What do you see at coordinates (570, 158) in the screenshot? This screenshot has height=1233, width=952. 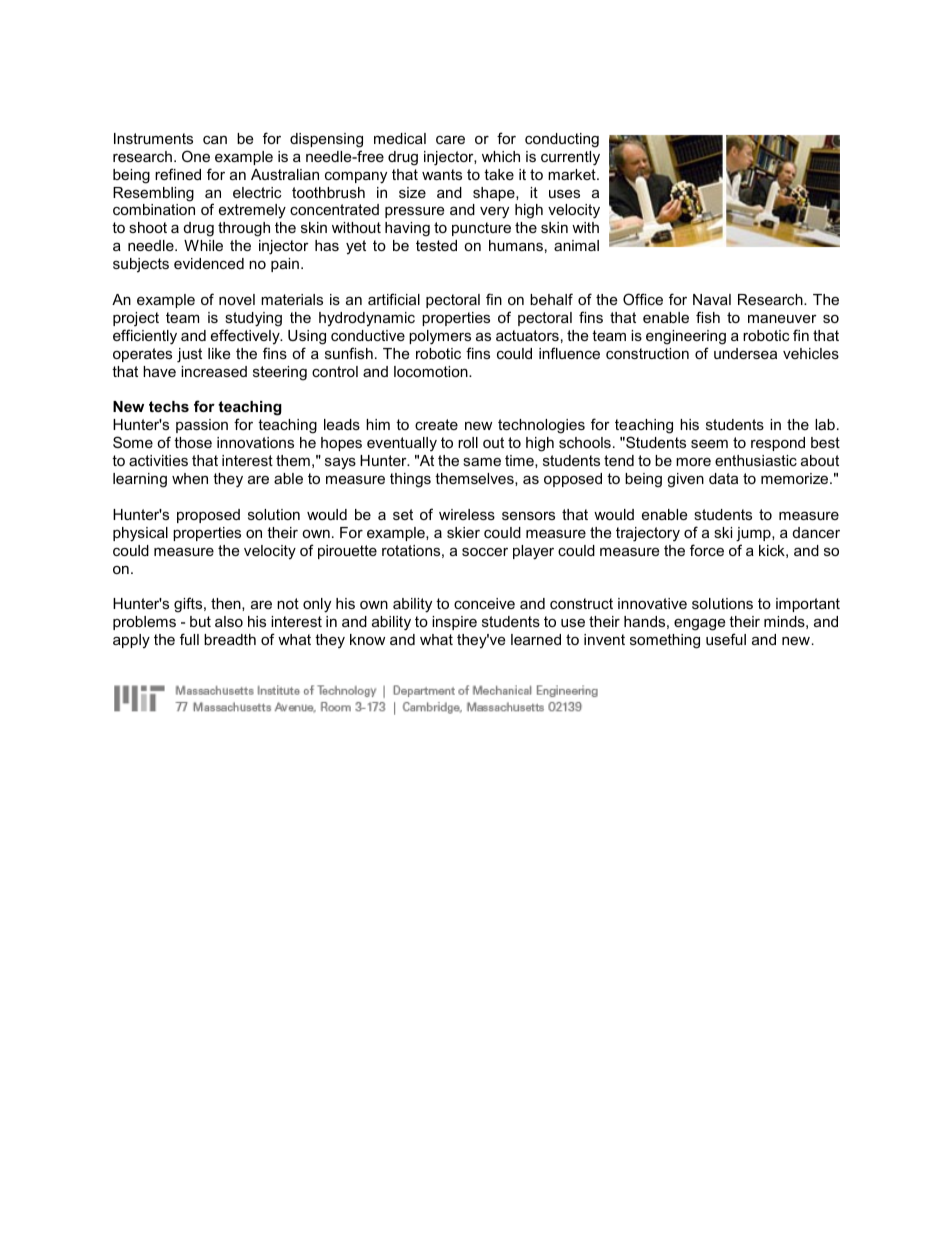 I see `currently` at bounding box center [570, 158].
